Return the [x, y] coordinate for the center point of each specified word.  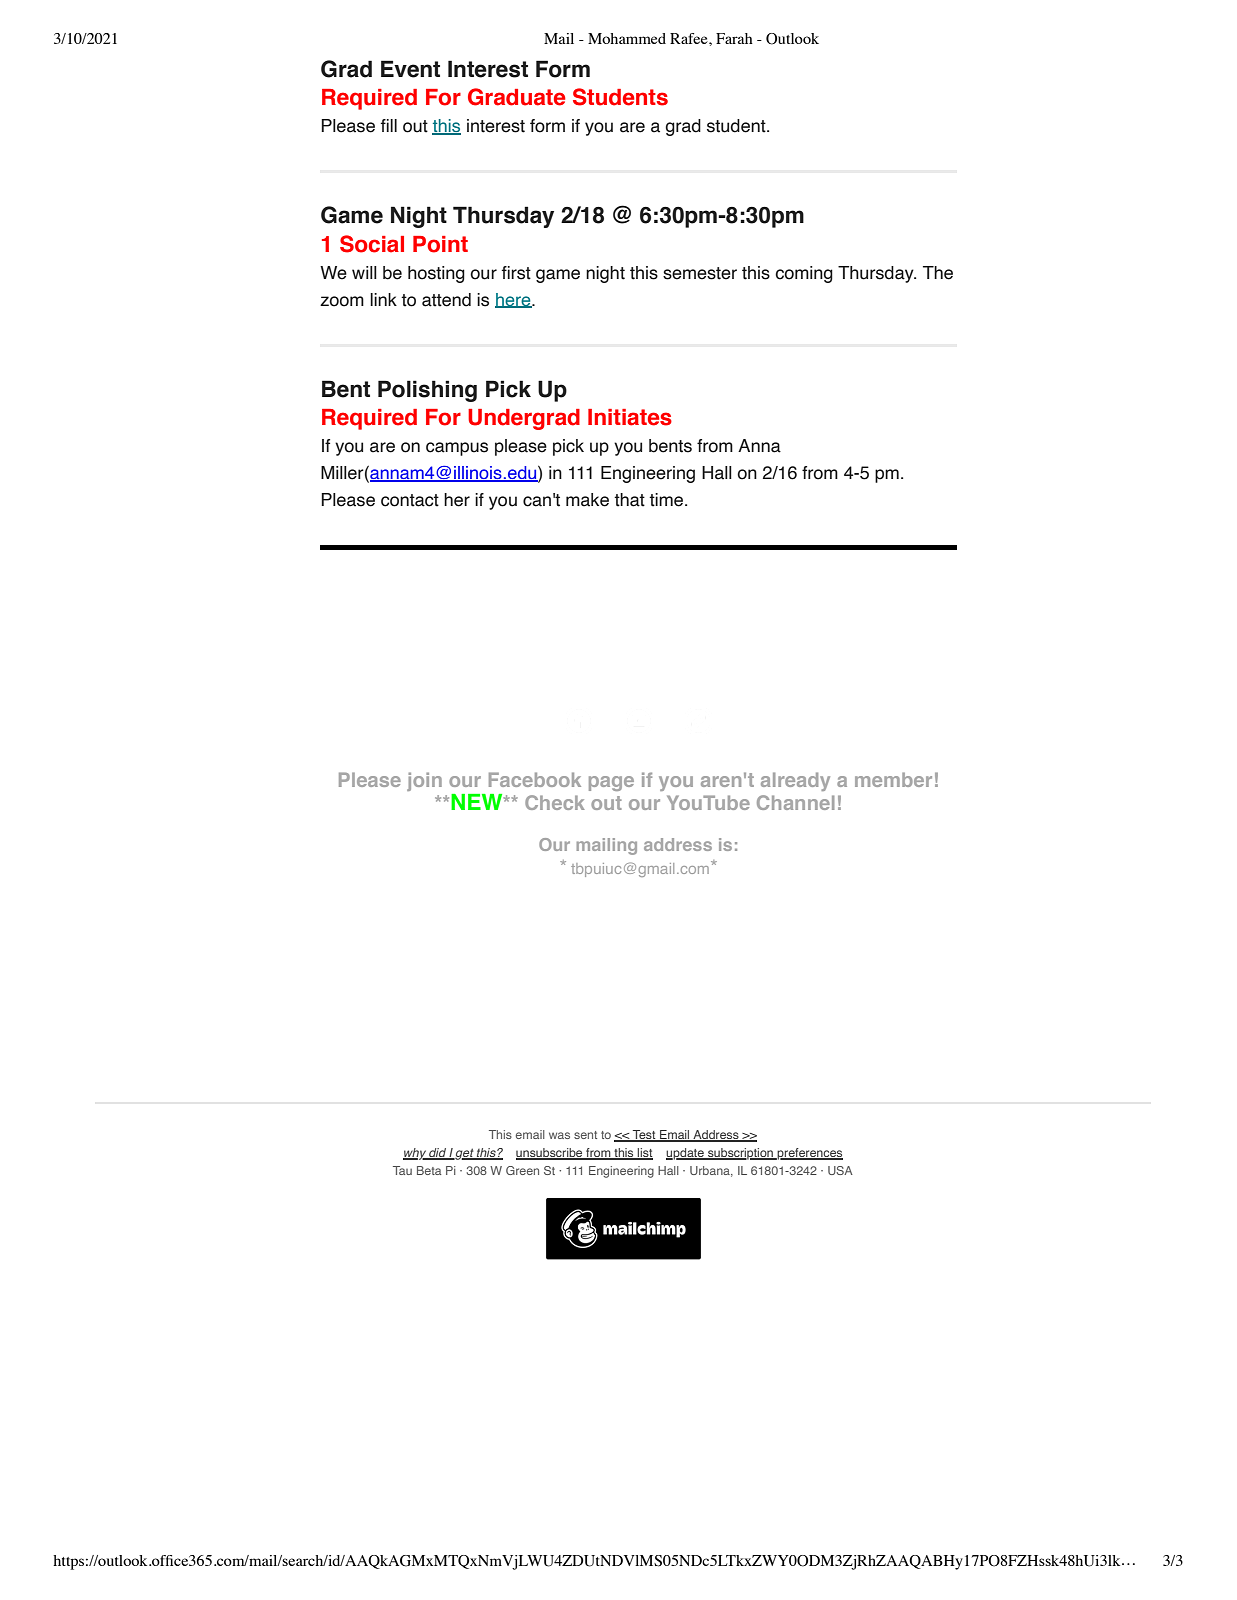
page [611, 783]
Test [644, 1136]
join [424, 781]
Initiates [630, 417]
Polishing [427, 391]
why [415, 1154]
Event [410, 69]
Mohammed [627, 38]
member [893, 779]
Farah [734, 38]
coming [804, 274]
